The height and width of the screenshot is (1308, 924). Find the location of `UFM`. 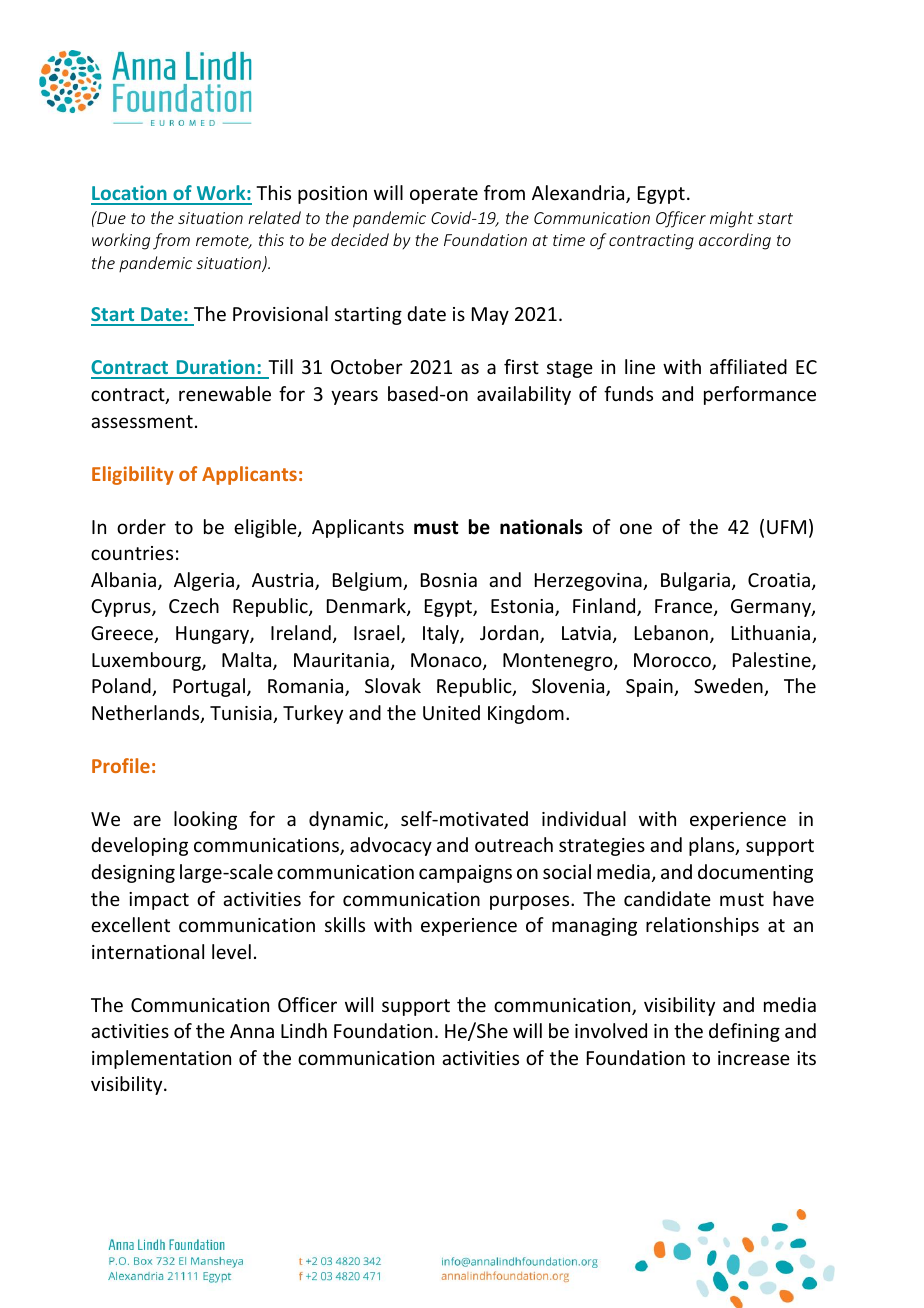

UFM is located at coordinates (786, 527).
